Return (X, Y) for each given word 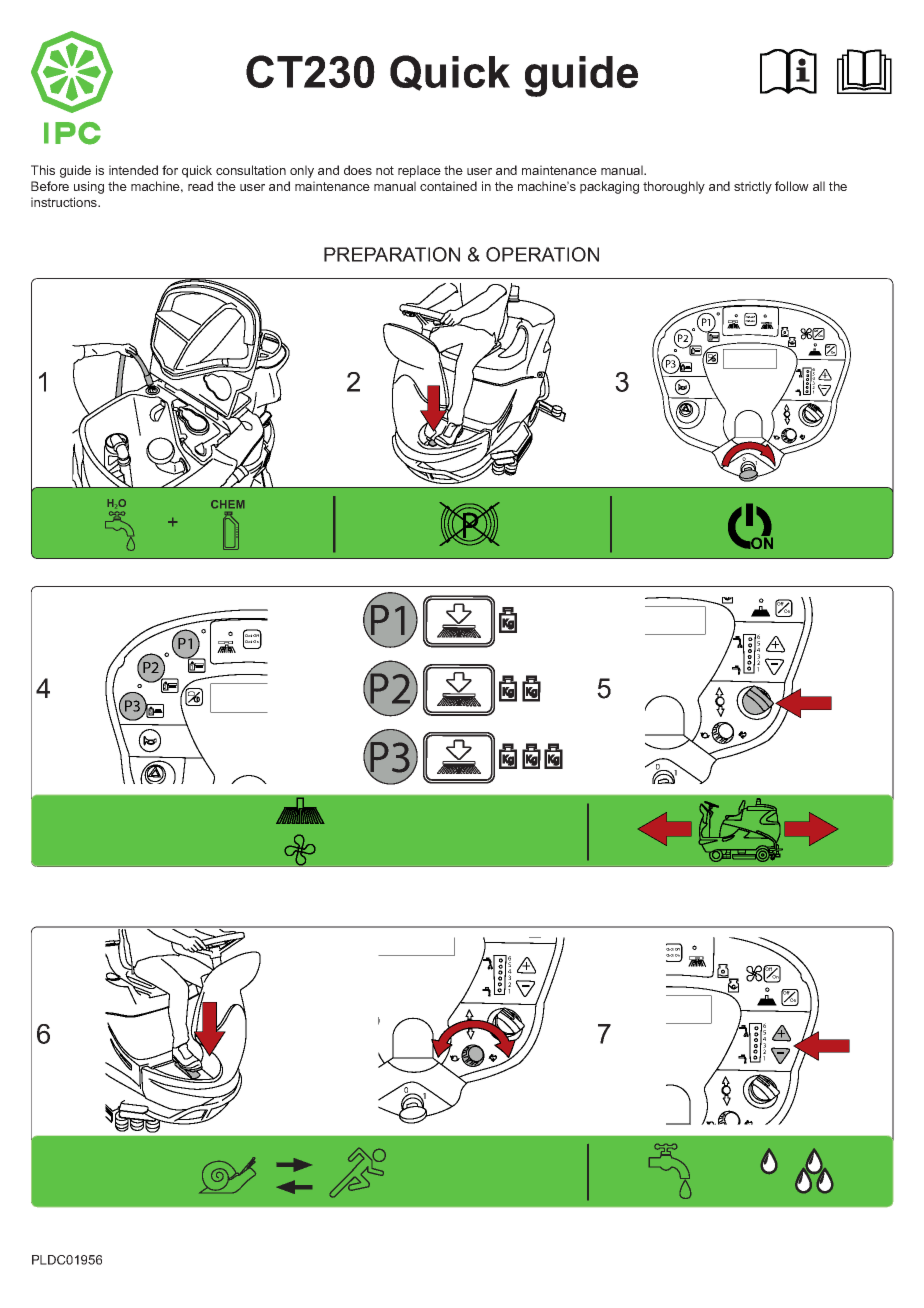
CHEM (227, 504)
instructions (65, 202)
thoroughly (674, 187)
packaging (609, 187)
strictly (753, 187)
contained (448, 186)
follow (792, 186)
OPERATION (542, 254)
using (89, 187)
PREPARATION (392, 254)
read (200, 186)
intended (133, 170)
